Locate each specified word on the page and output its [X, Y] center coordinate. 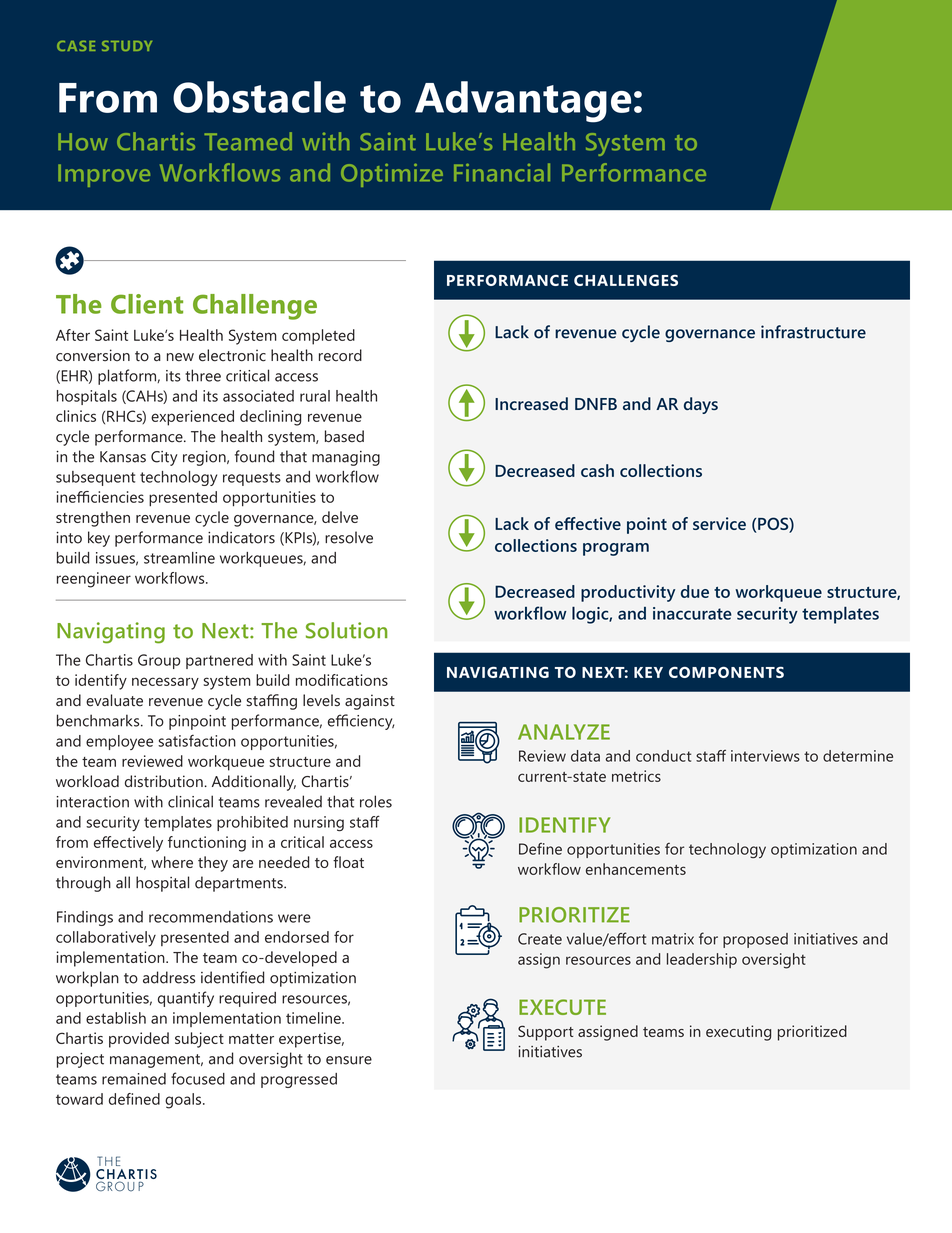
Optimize [392, 175]
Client [147, 304]
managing [346, 458]
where [172, 862]
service [719, 523]
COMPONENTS [726, 672]
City [164, 458]
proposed [755, 940]
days [701, 405]
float [348, 862]
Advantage [523, 102]
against [370, 702]
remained [134, 1079]
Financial [502, 172]
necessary [165, 683]
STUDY [127, 45]
